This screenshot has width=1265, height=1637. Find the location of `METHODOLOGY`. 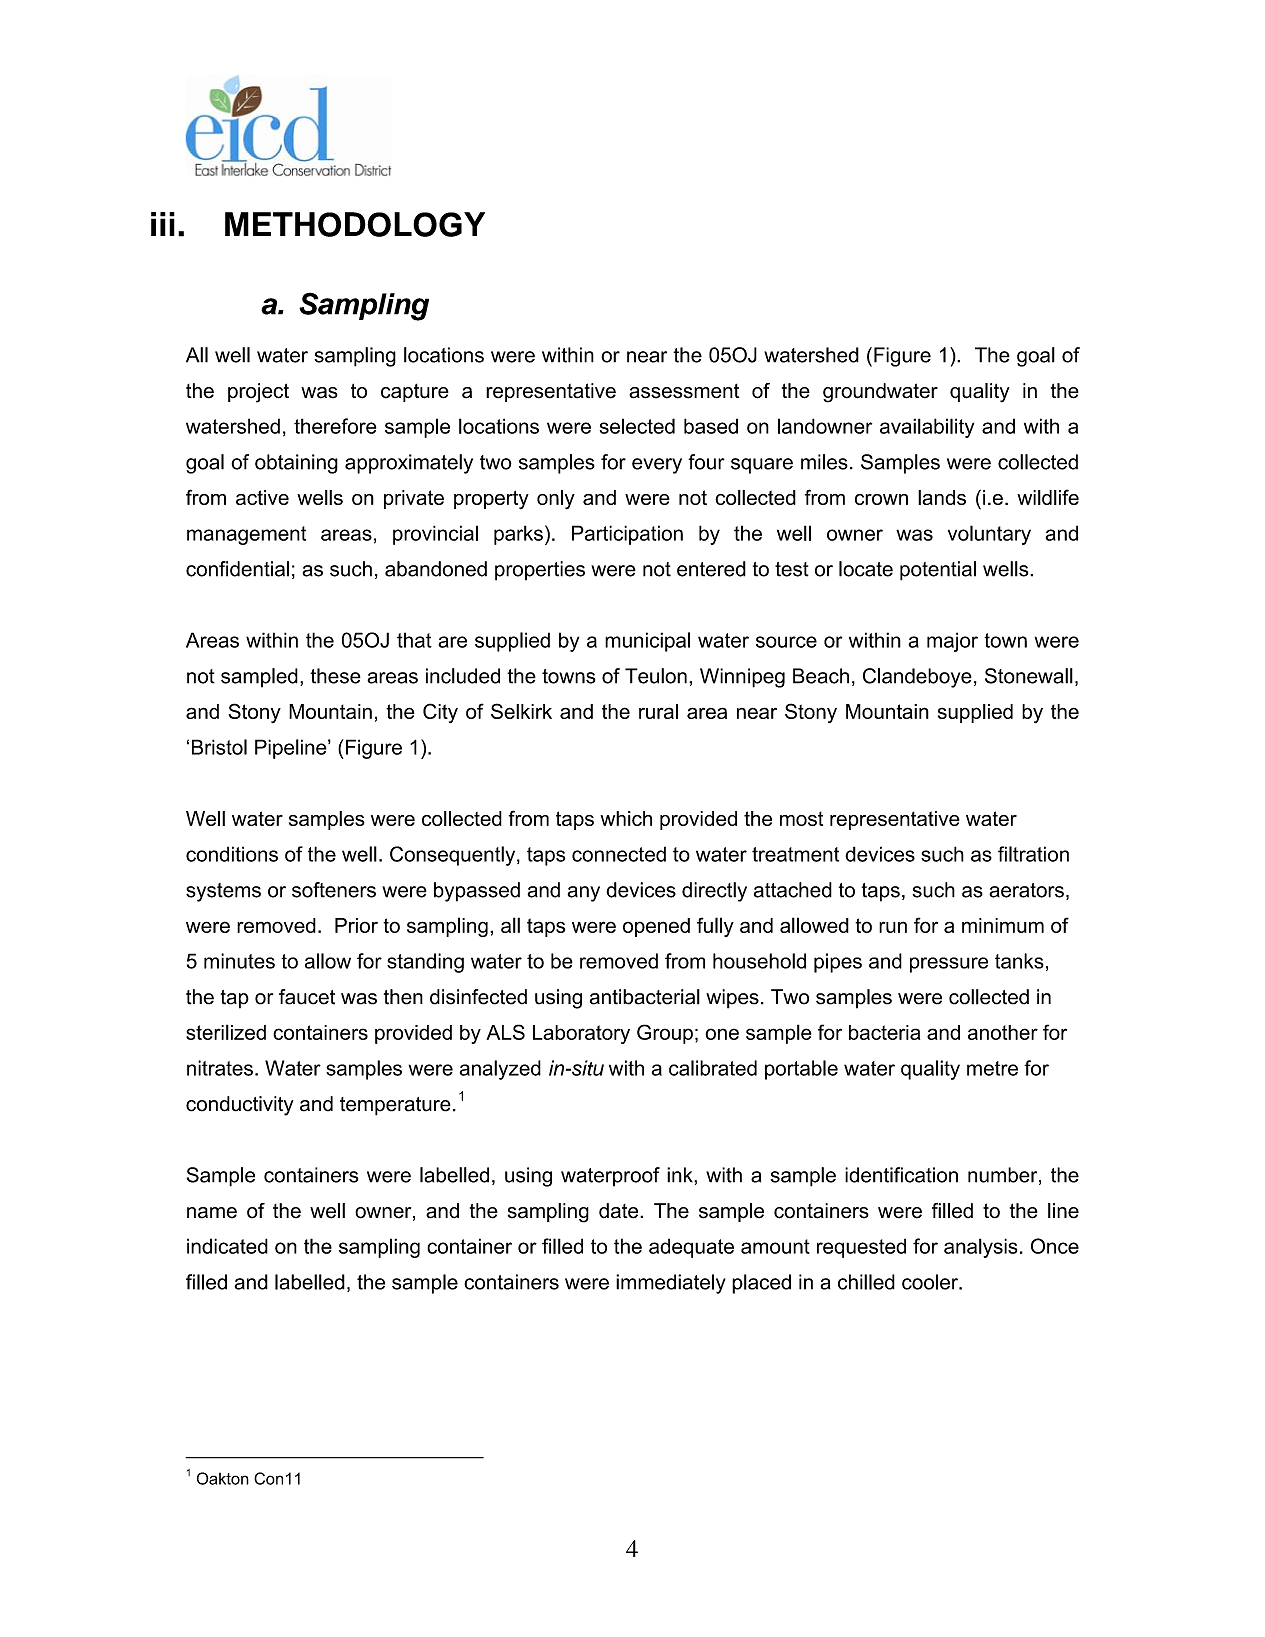

METHODOLOGY is located at coordinates (355, 224).
